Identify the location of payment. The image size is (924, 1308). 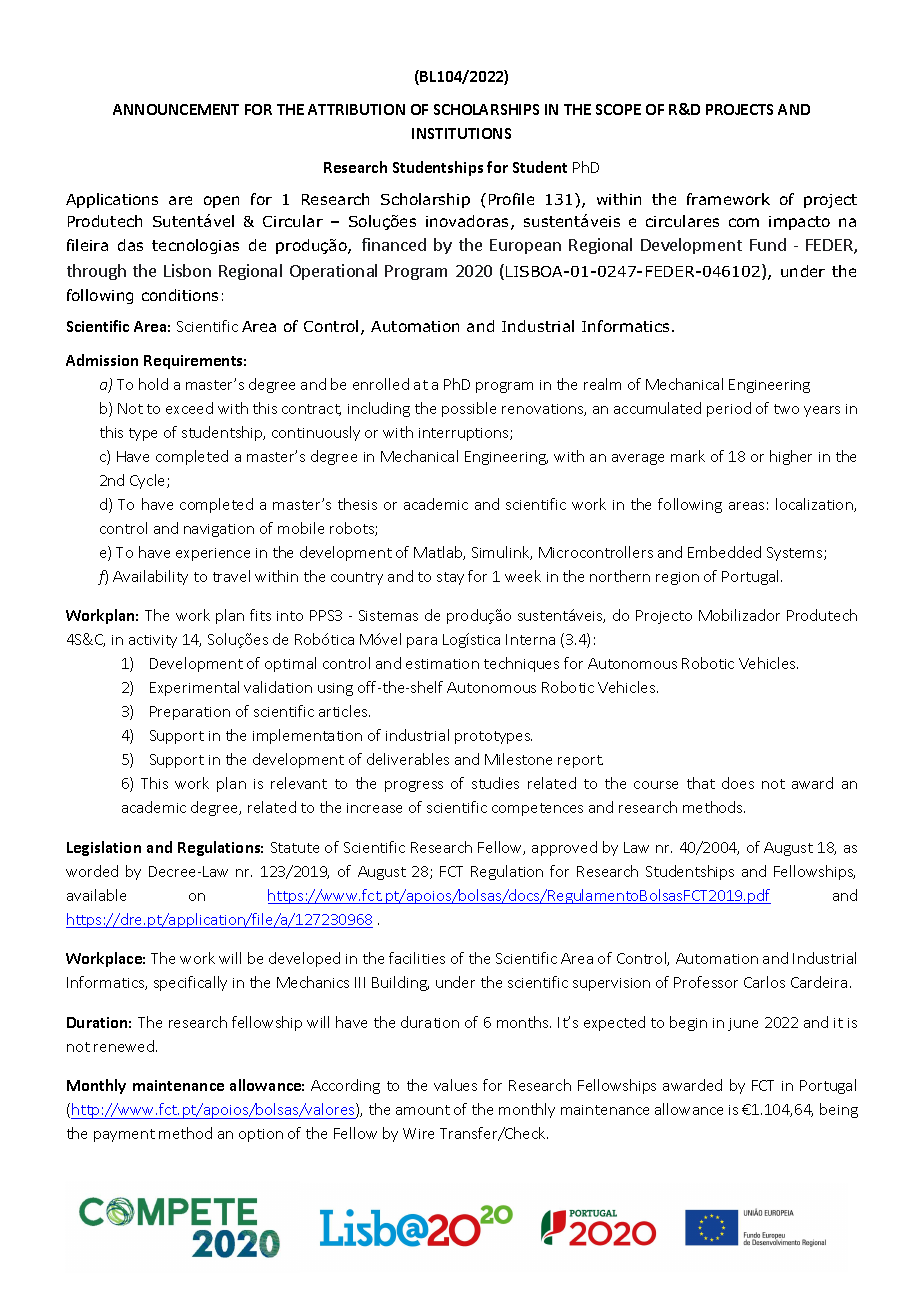
(124, 1135).
